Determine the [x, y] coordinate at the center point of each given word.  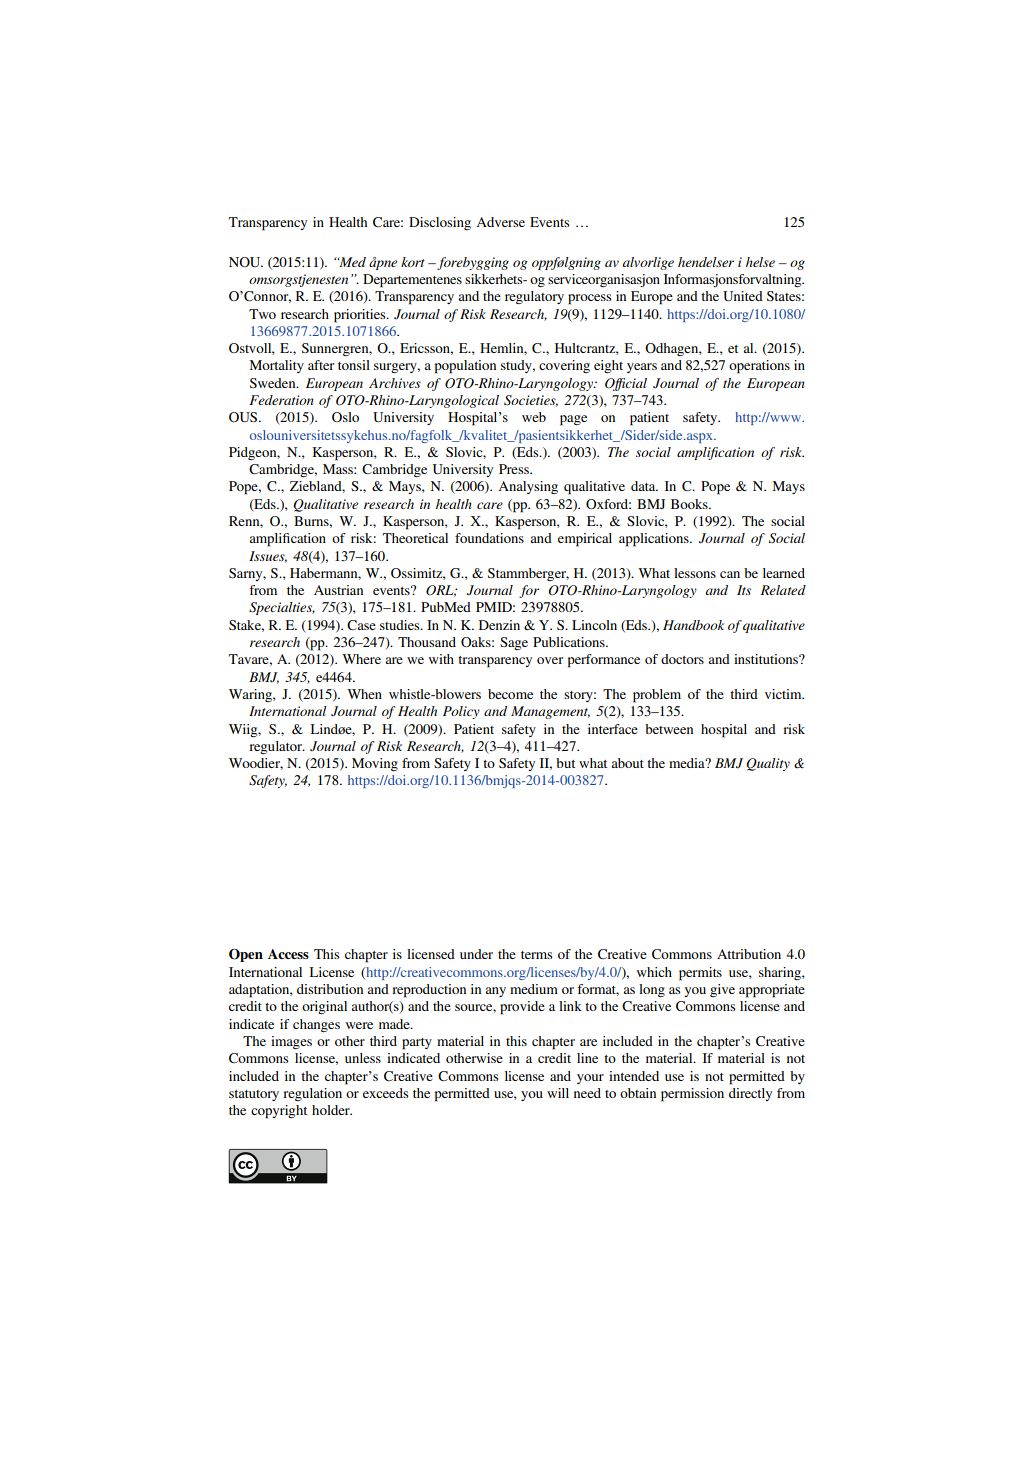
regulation [312, 1094]
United [743, 296]
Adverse [501, 222]
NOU [246, 262]
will [558, 1093]
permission [692, 1095]
